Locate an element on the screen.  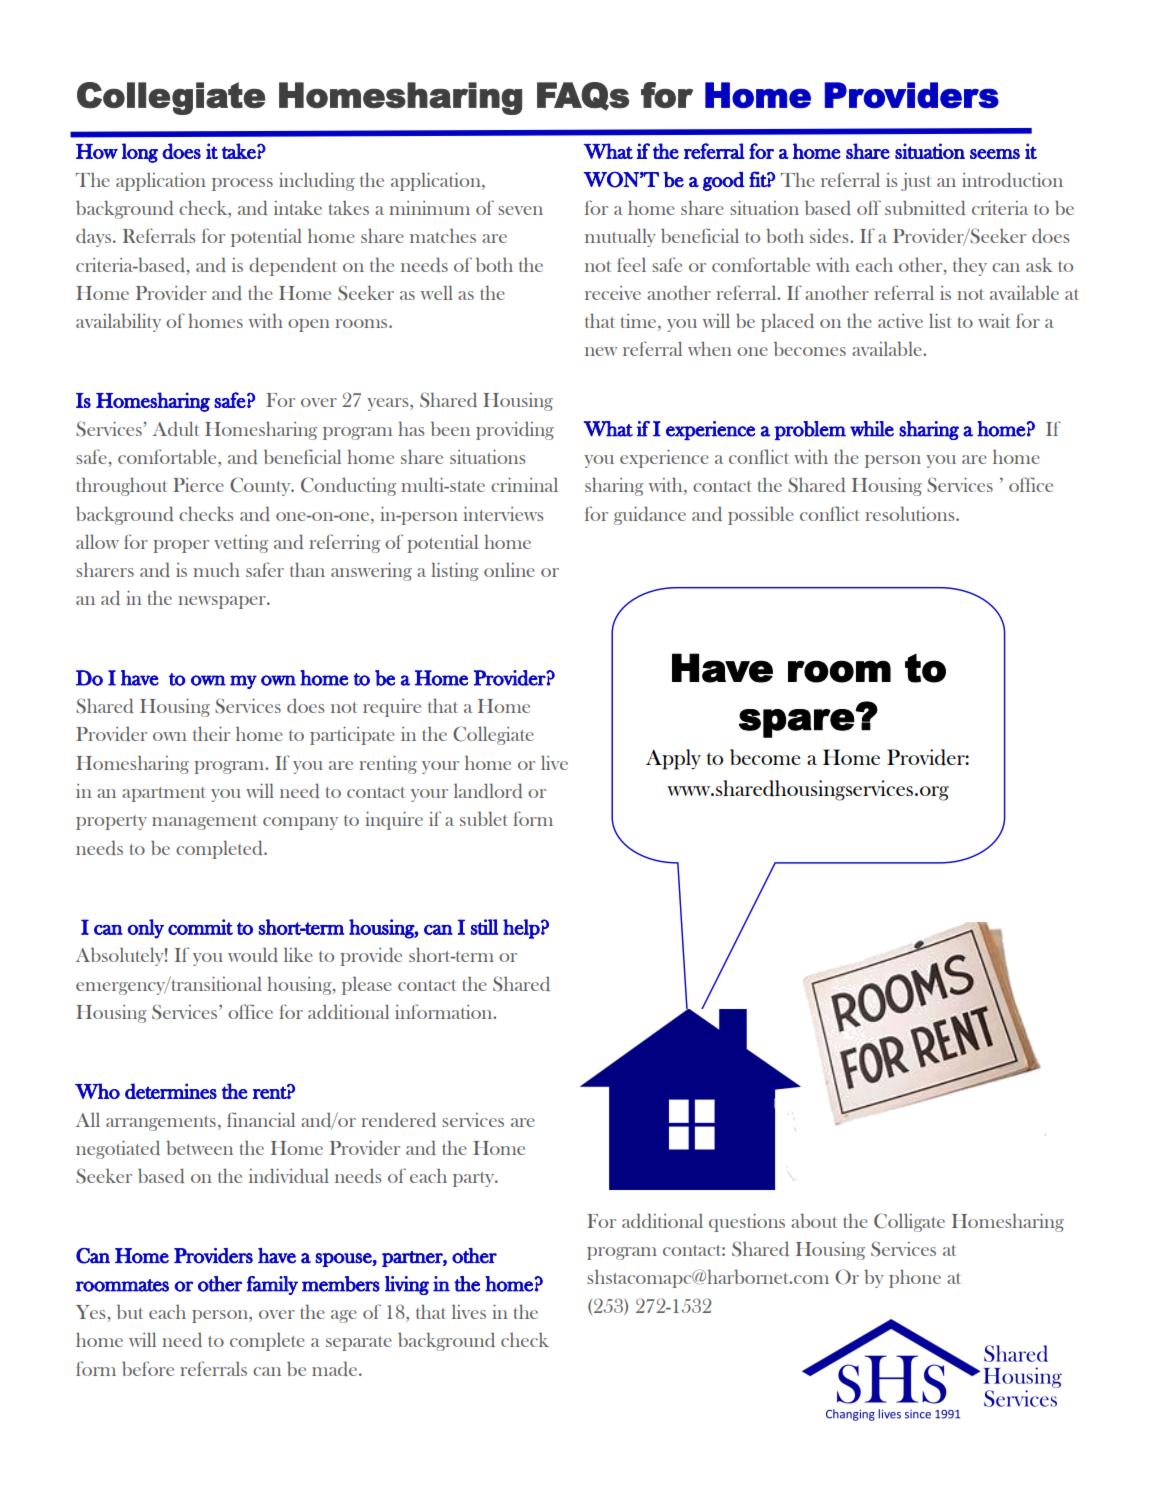
spare is located at coordinates (797, 723).
